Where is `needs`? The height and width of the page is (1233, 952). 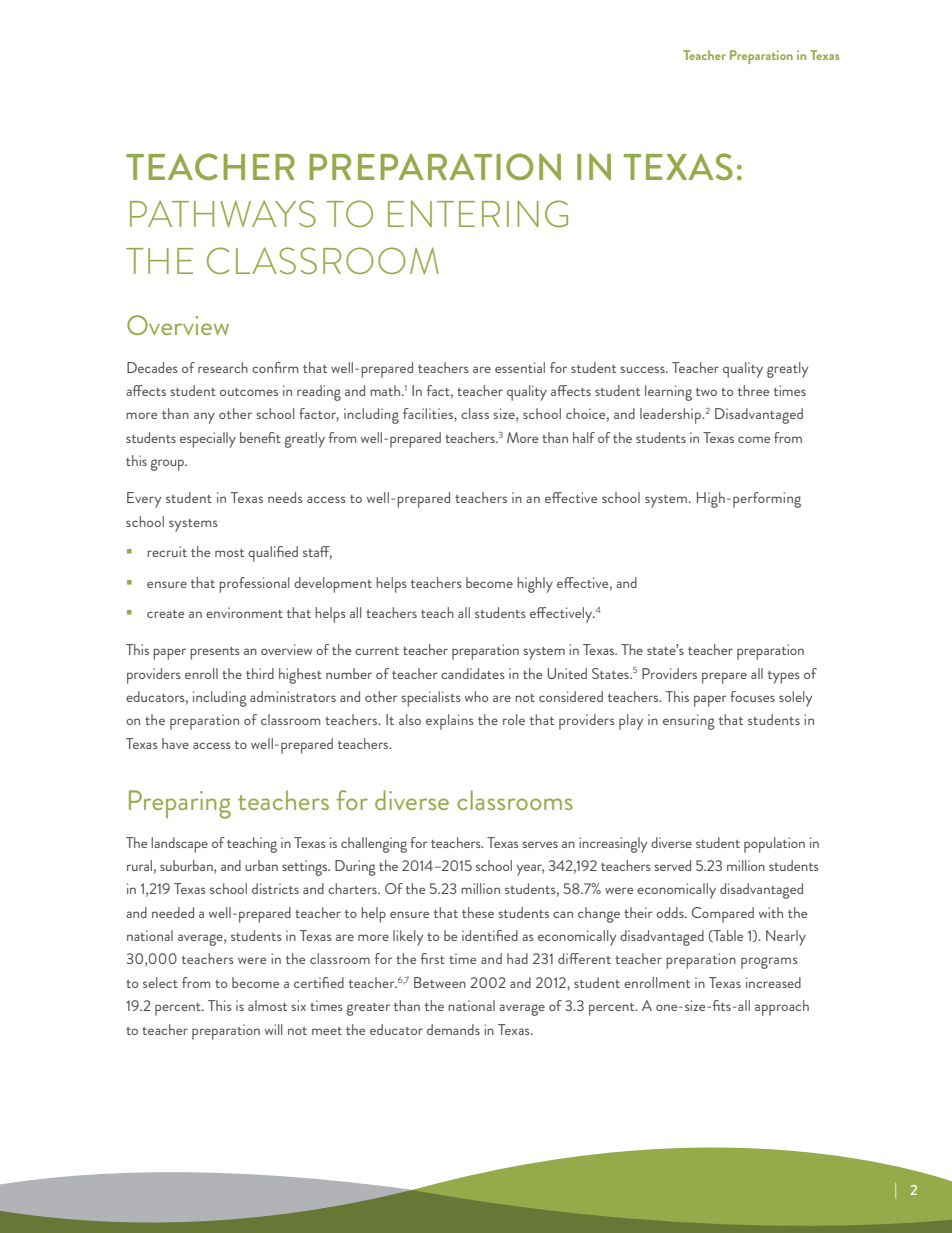 needs is located at coordinates (285, 497).
